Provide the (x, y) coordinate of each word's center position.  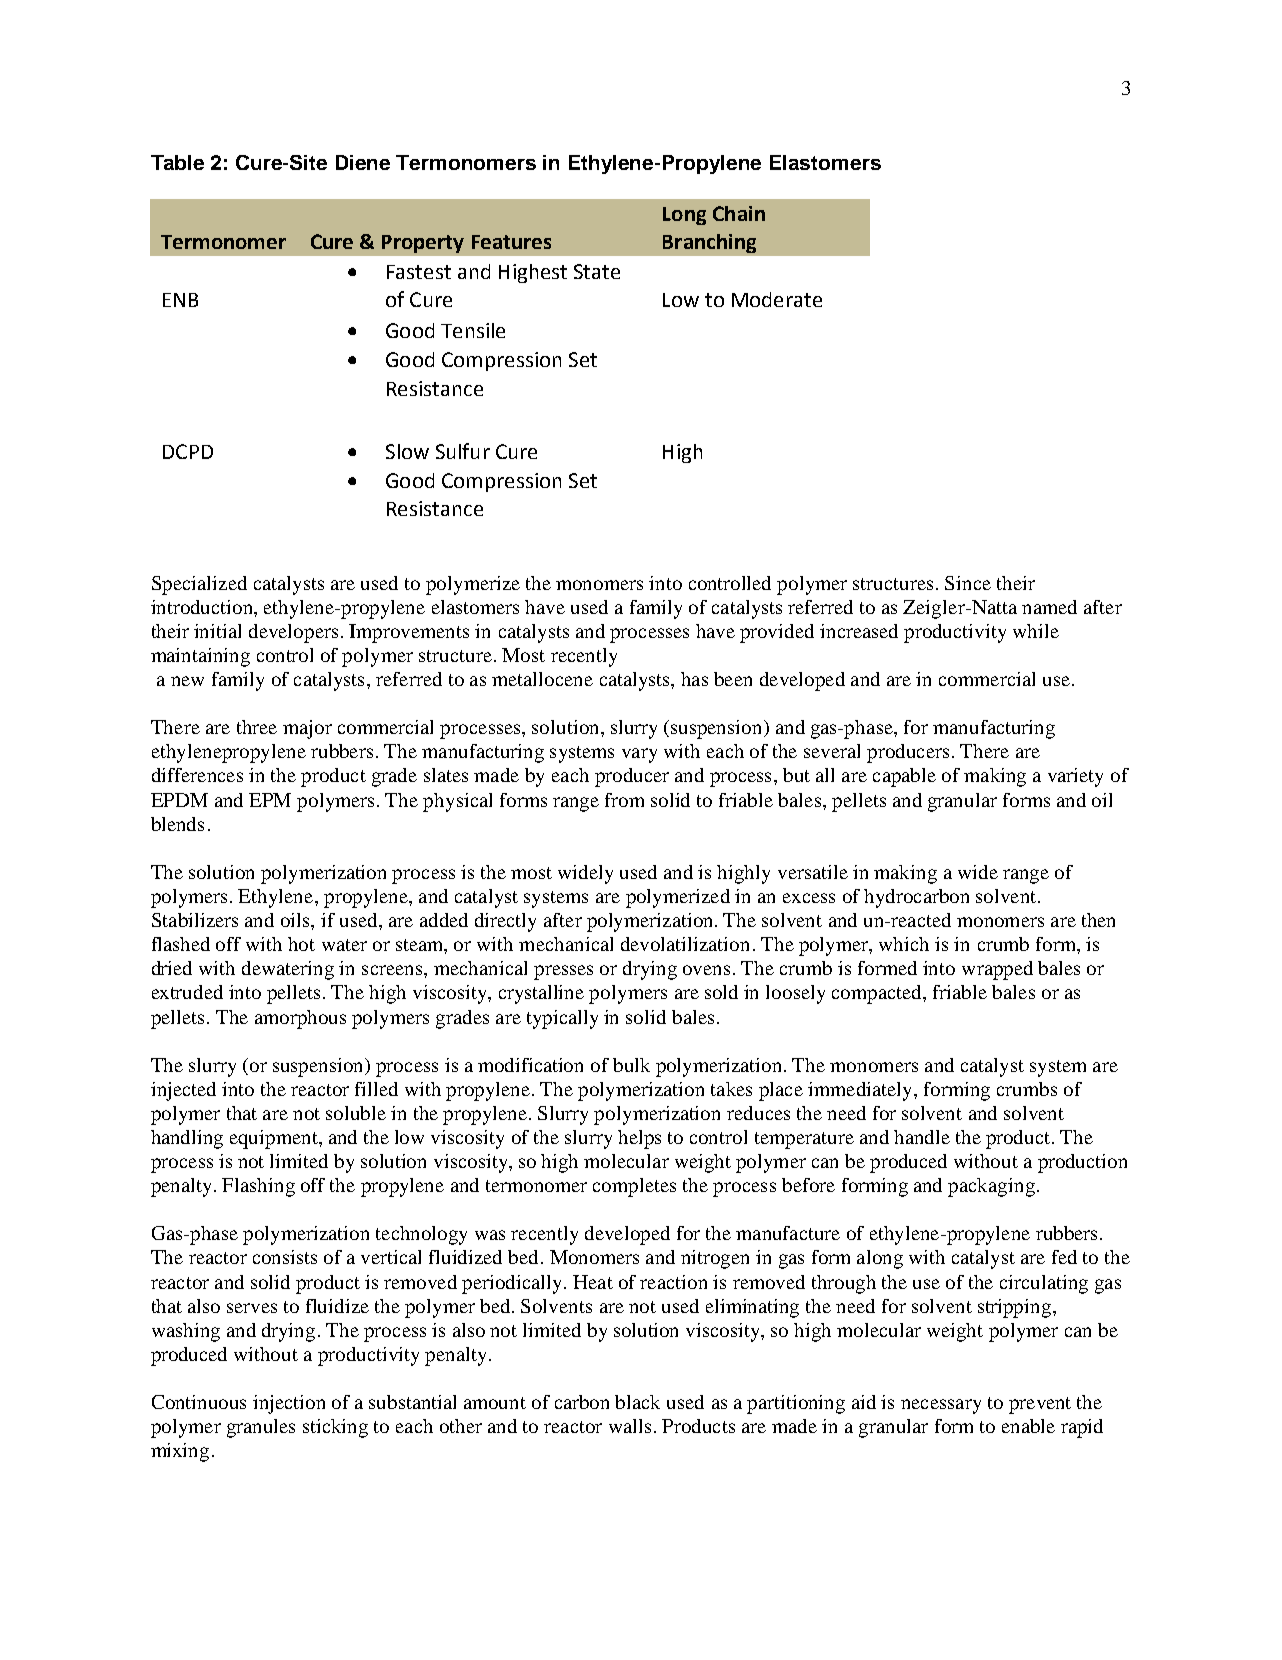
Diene (363, 162)
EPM (270, 800)
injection (289, 1404)
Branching (709, 243)
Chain (739, 213)
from (624, 800)
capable (904, 777)
